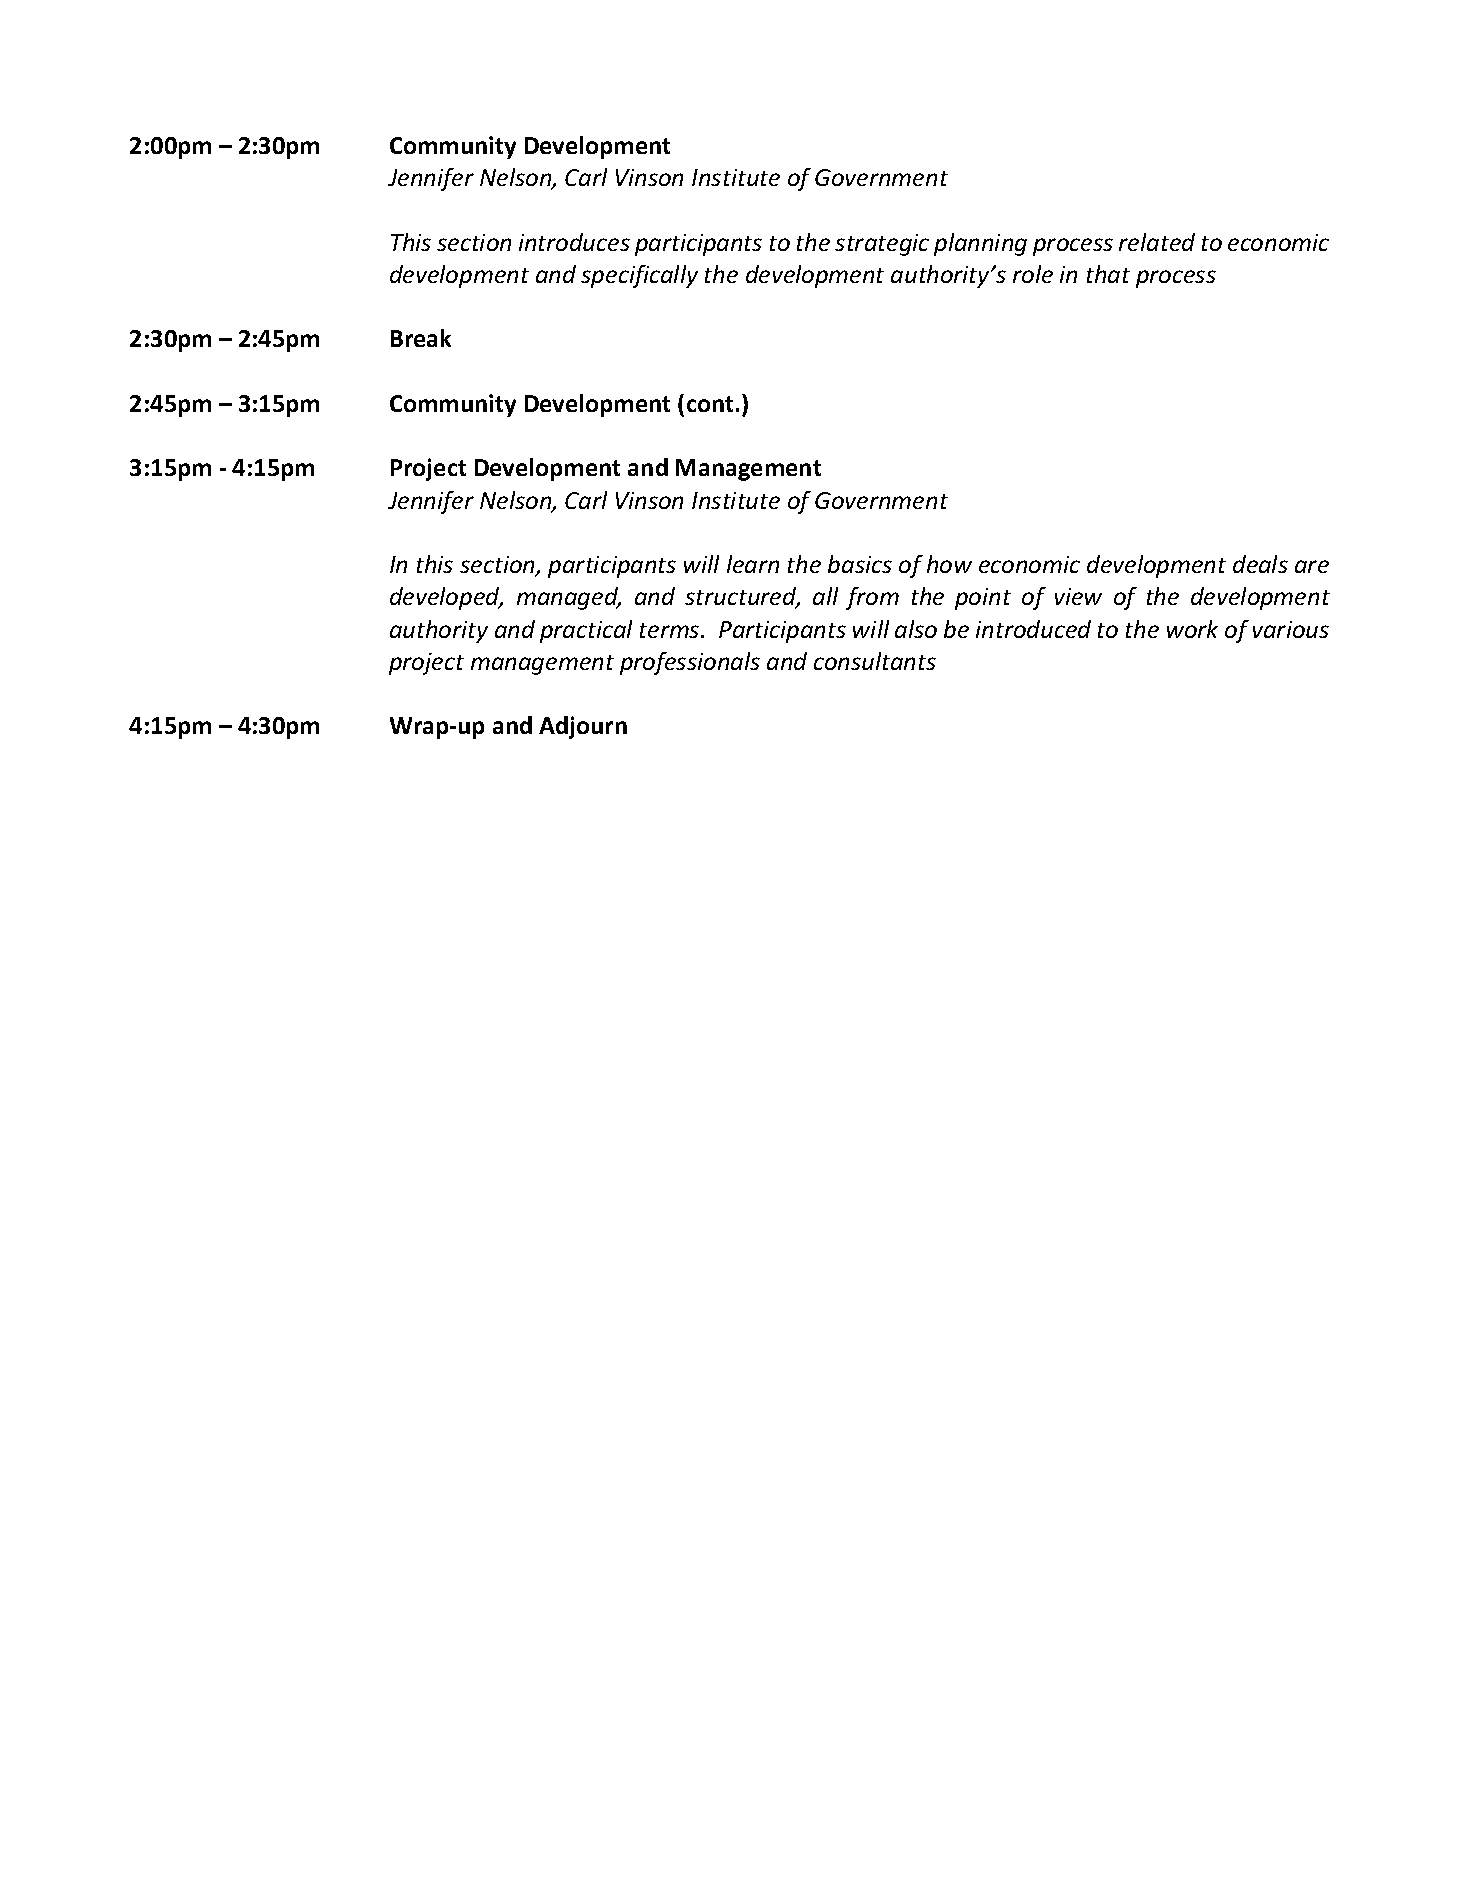 This document has width=1470, height=1902. Describe the element at coordinates (860, 564) in the document. I see `basics` at that location.
